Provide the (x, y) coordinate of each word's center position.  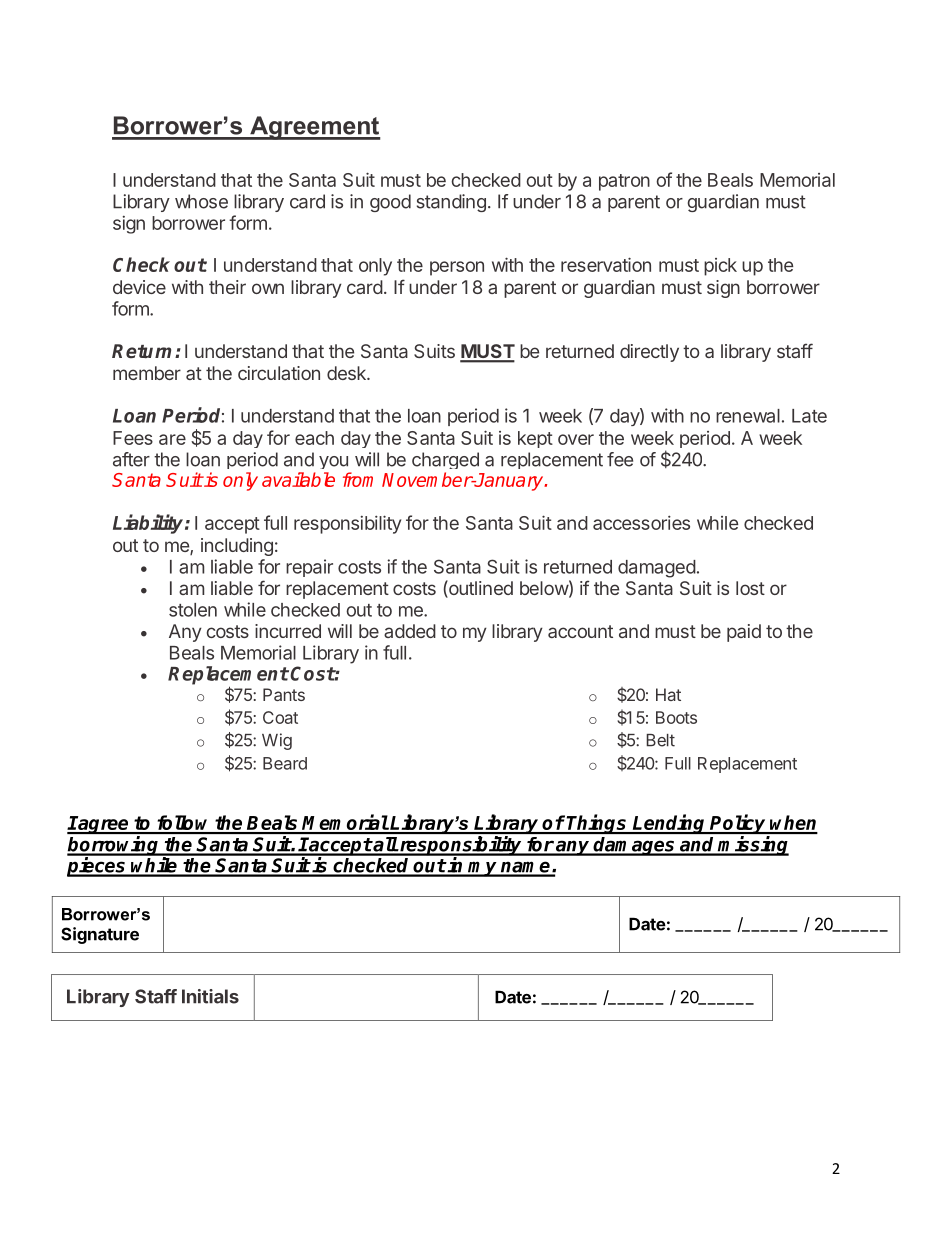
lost (750, 588)
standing (451, 203)
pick (720, 267)
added (410, 631)
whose (201, 201)
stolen (193, 610)
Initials (210, 996)
